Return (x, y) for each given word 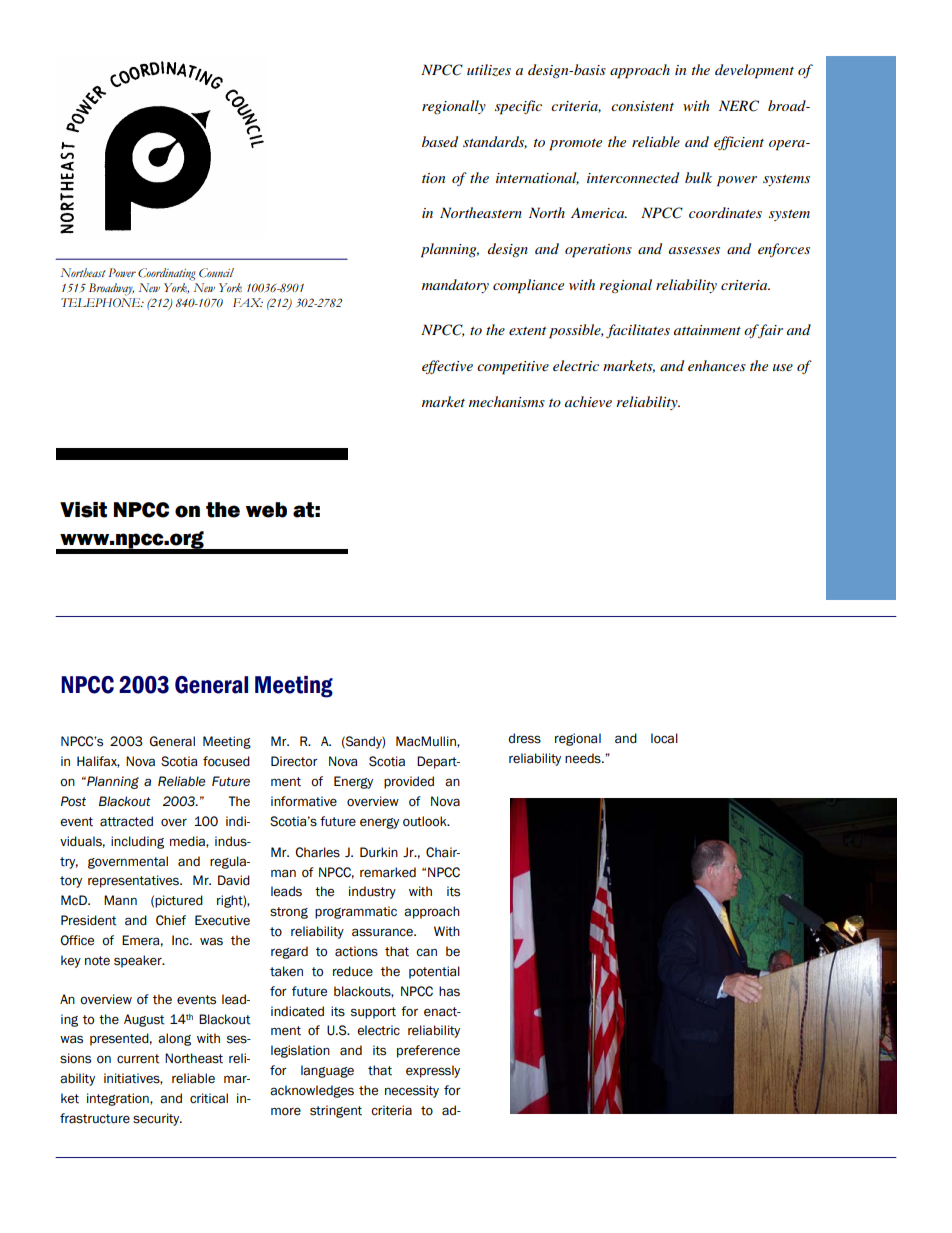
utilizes (489, 70)
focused (226, 761)
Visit (83, 510)
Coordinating (166, 274)
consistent (642, 106)
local (664, 738)
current (138, 1059)
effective (447, 367)
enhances (717, 365)
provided (409, 782)
